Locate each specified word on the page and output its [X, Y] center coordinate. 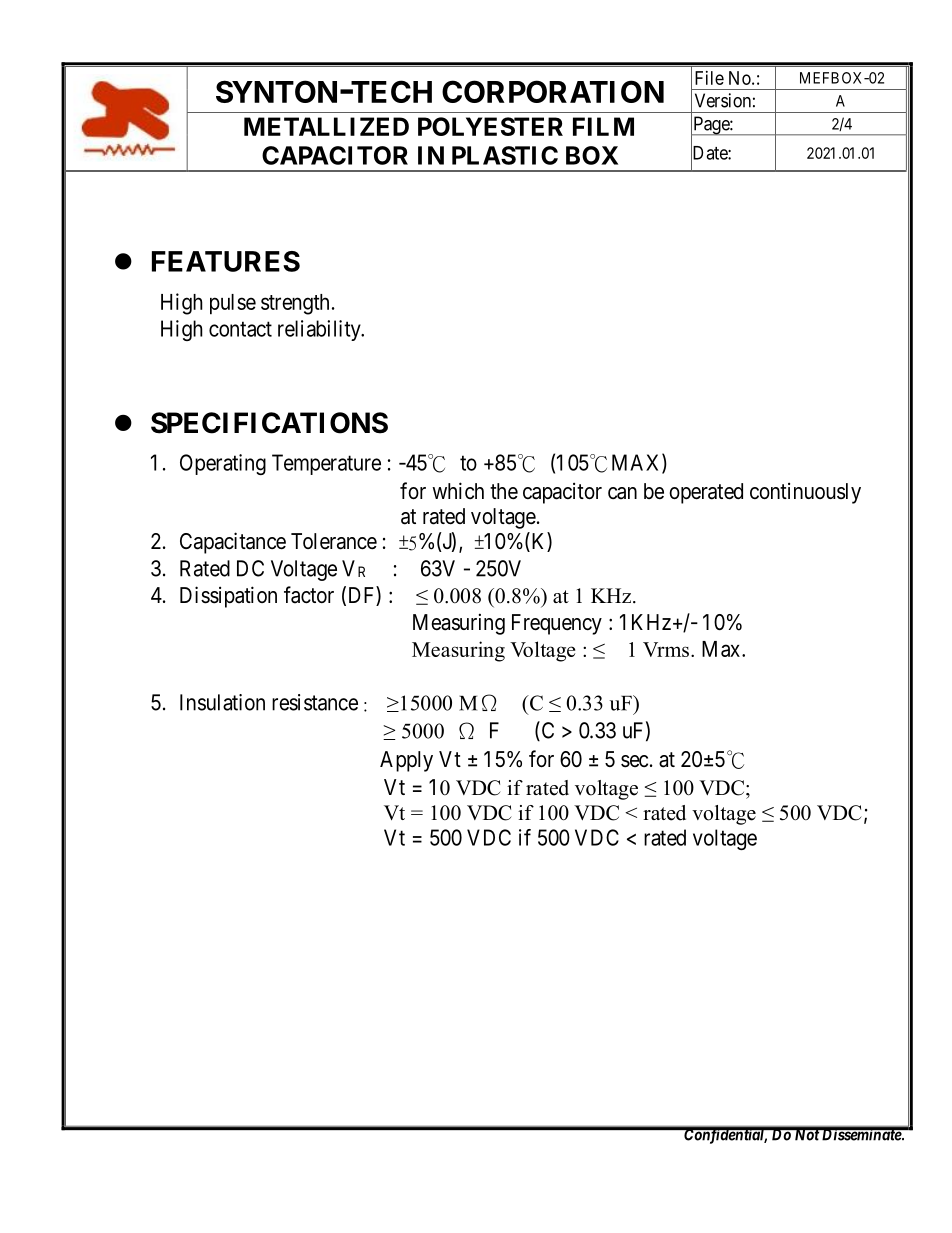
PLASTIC [505, 155]
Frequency [557, 624]
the [504, 491]
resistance [315, 702]
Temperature [326, 464]
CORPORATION [553, 91]
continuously [805, 493]
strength [295, 304]
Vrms [666, 649]
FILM [603, 126]
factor [309, 595]
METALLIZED [326, 126]
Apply [406, 761]
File [709, 78]
